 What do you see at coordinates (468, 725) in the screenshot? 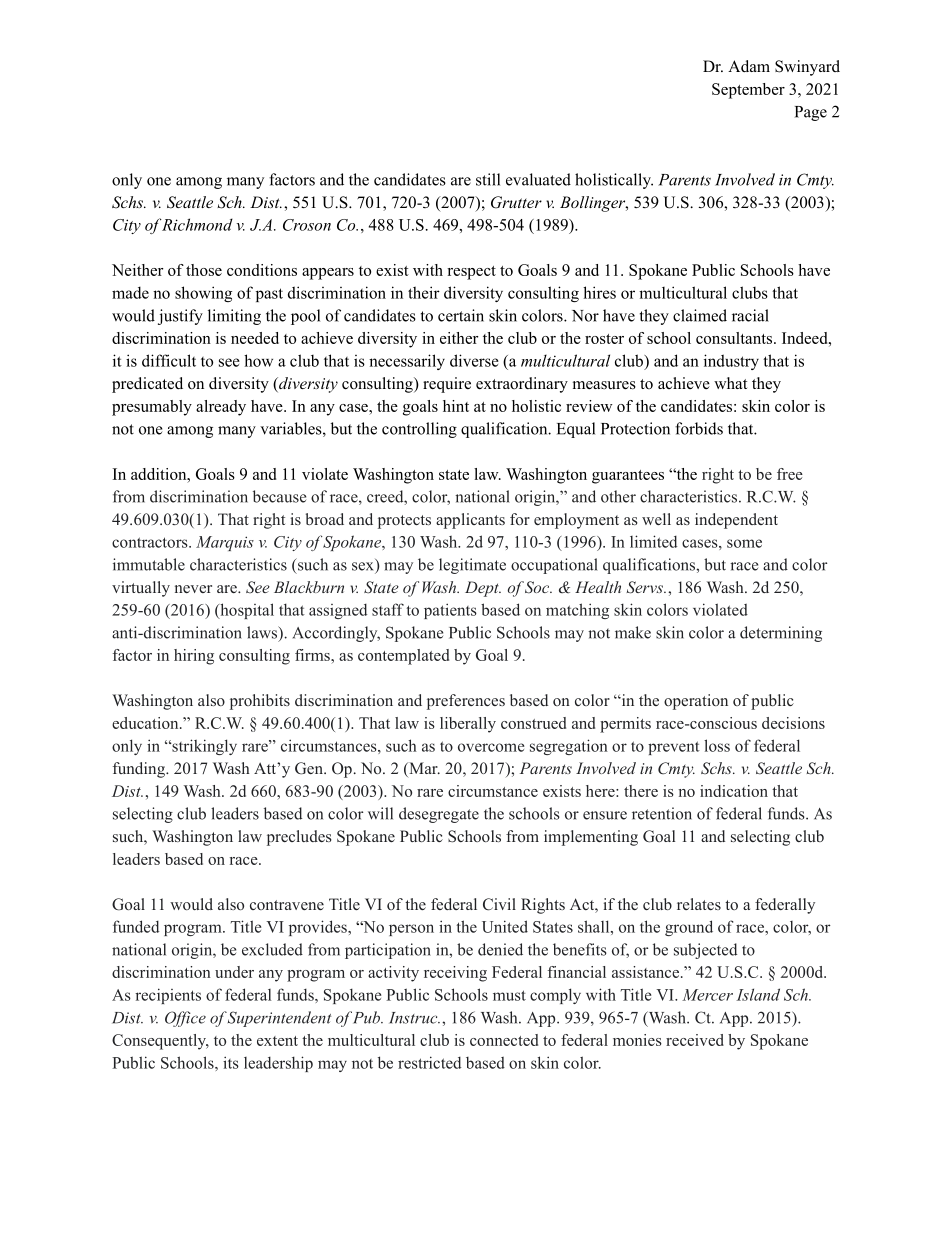
I see `liberally` at bounding box center [468, 725].
